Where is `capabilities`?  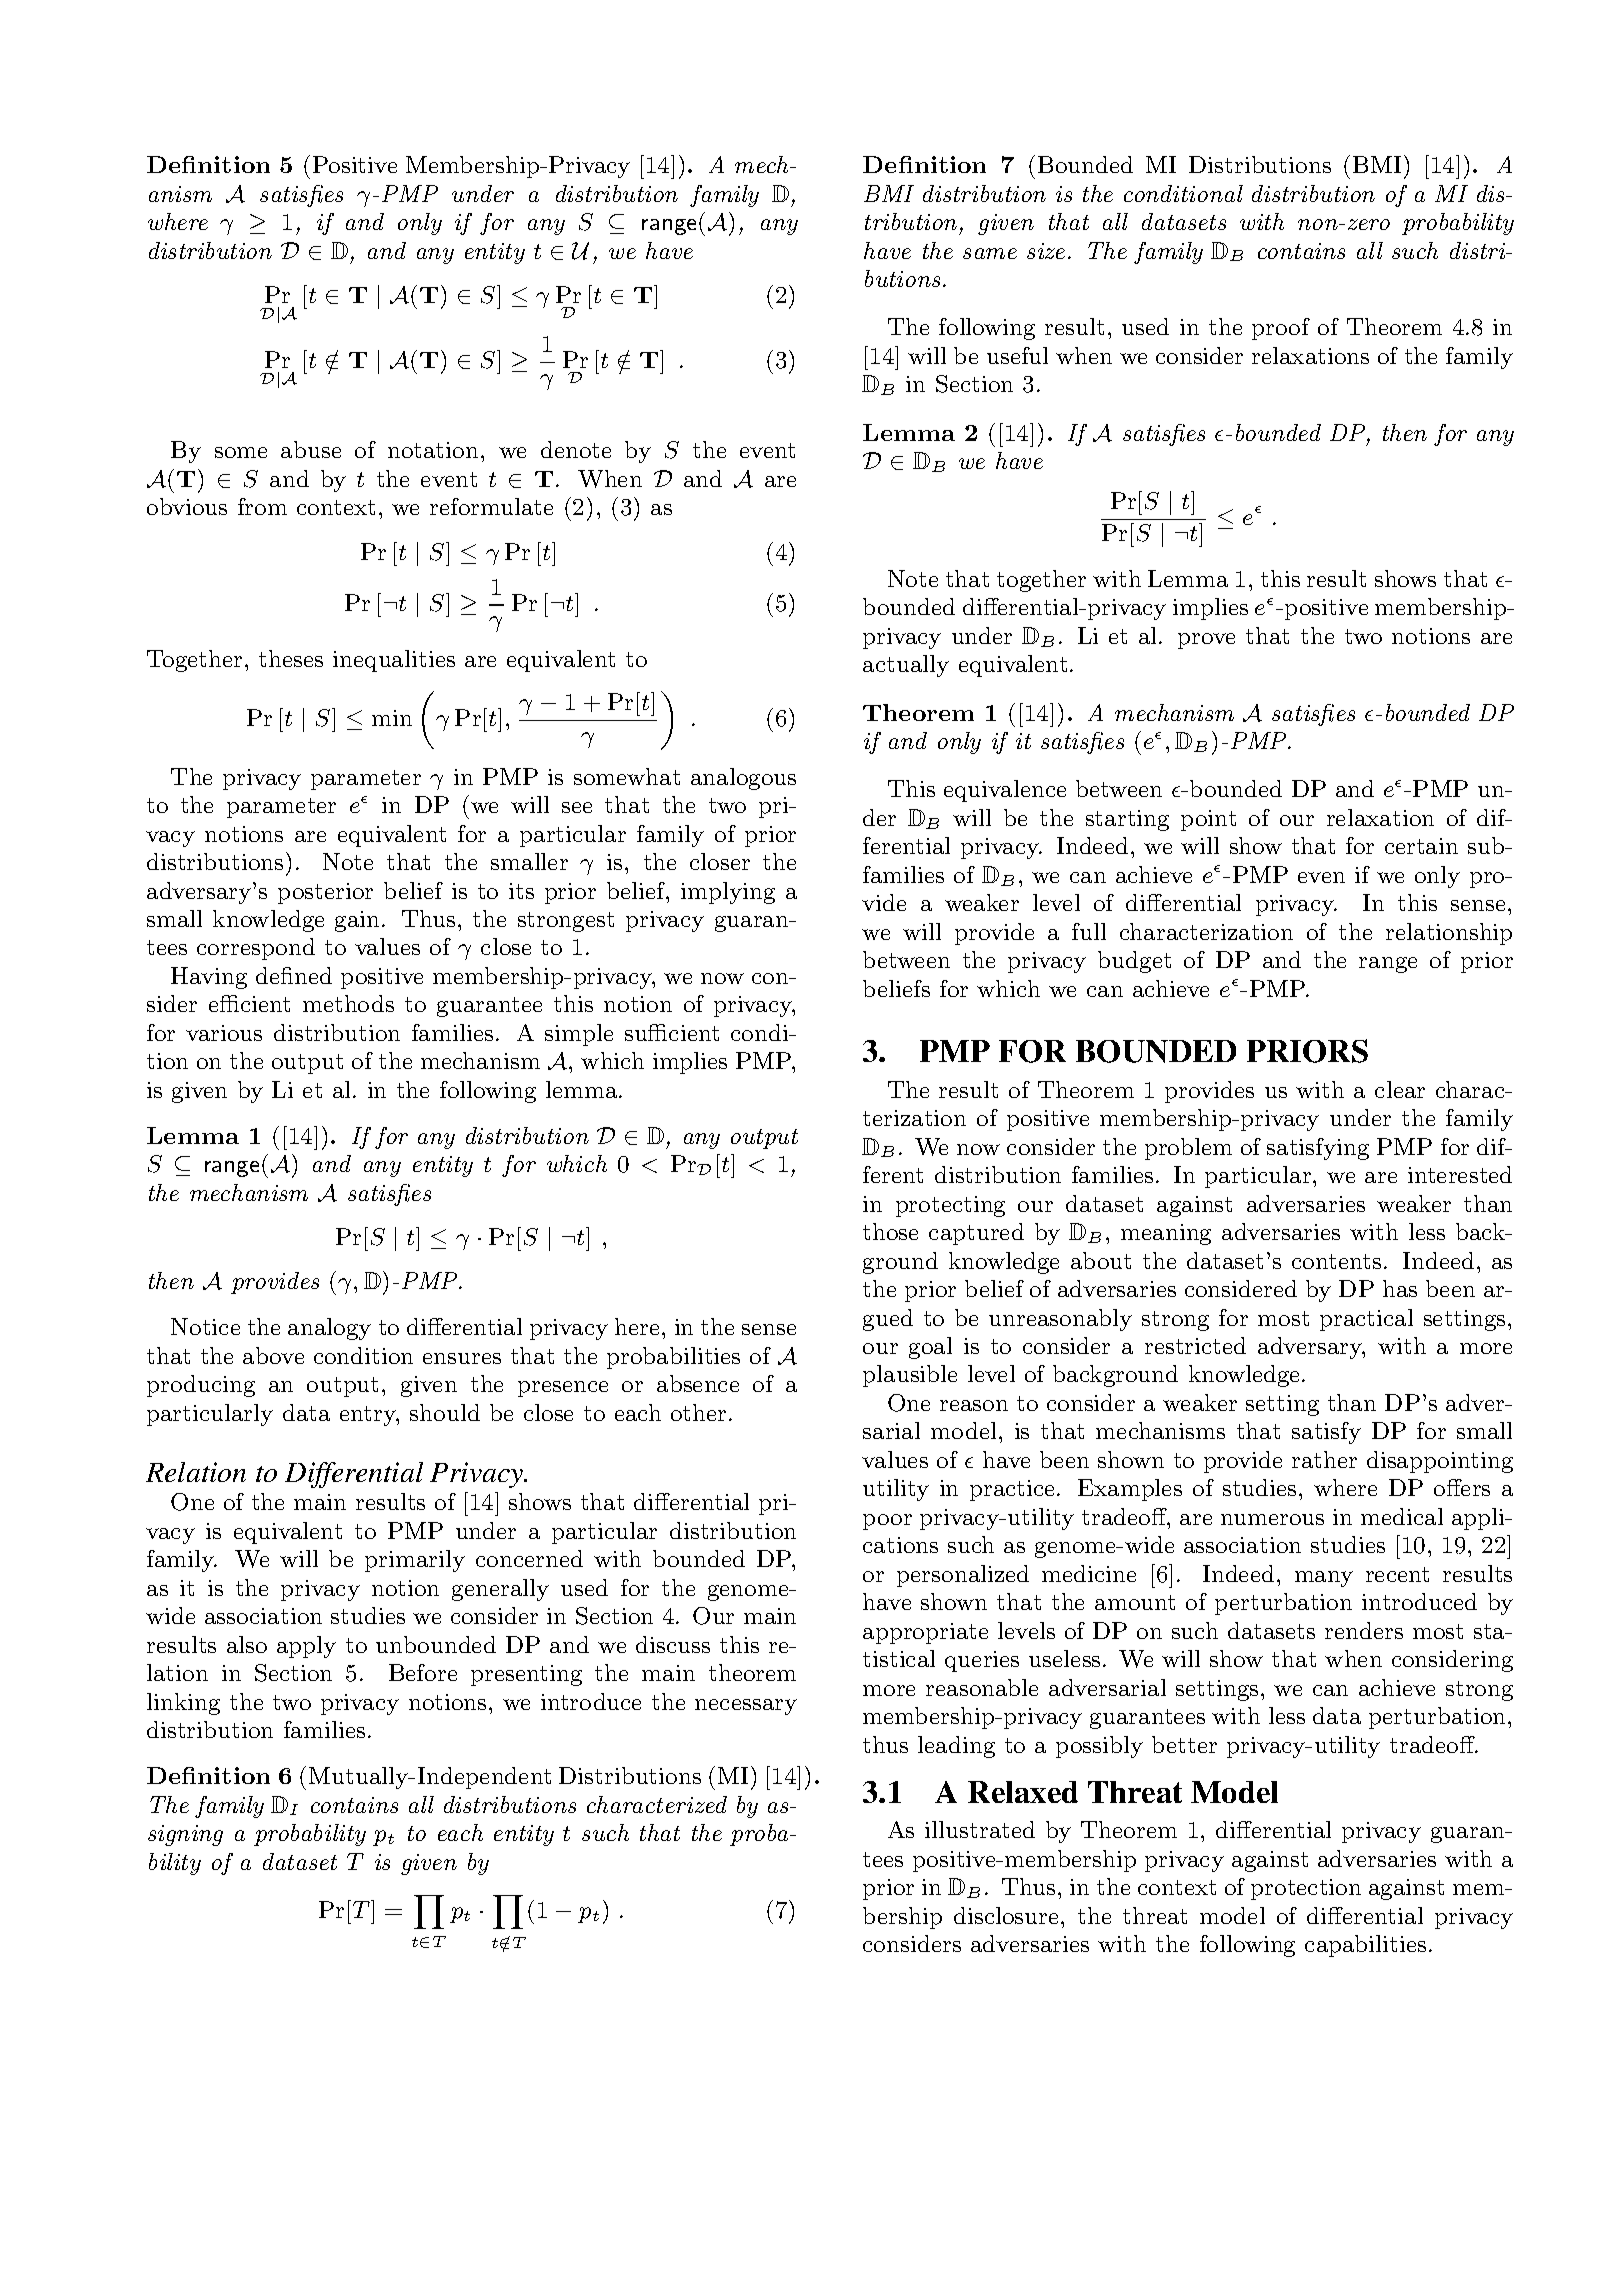
capabilities is located at coordinates (1365, 1946).
